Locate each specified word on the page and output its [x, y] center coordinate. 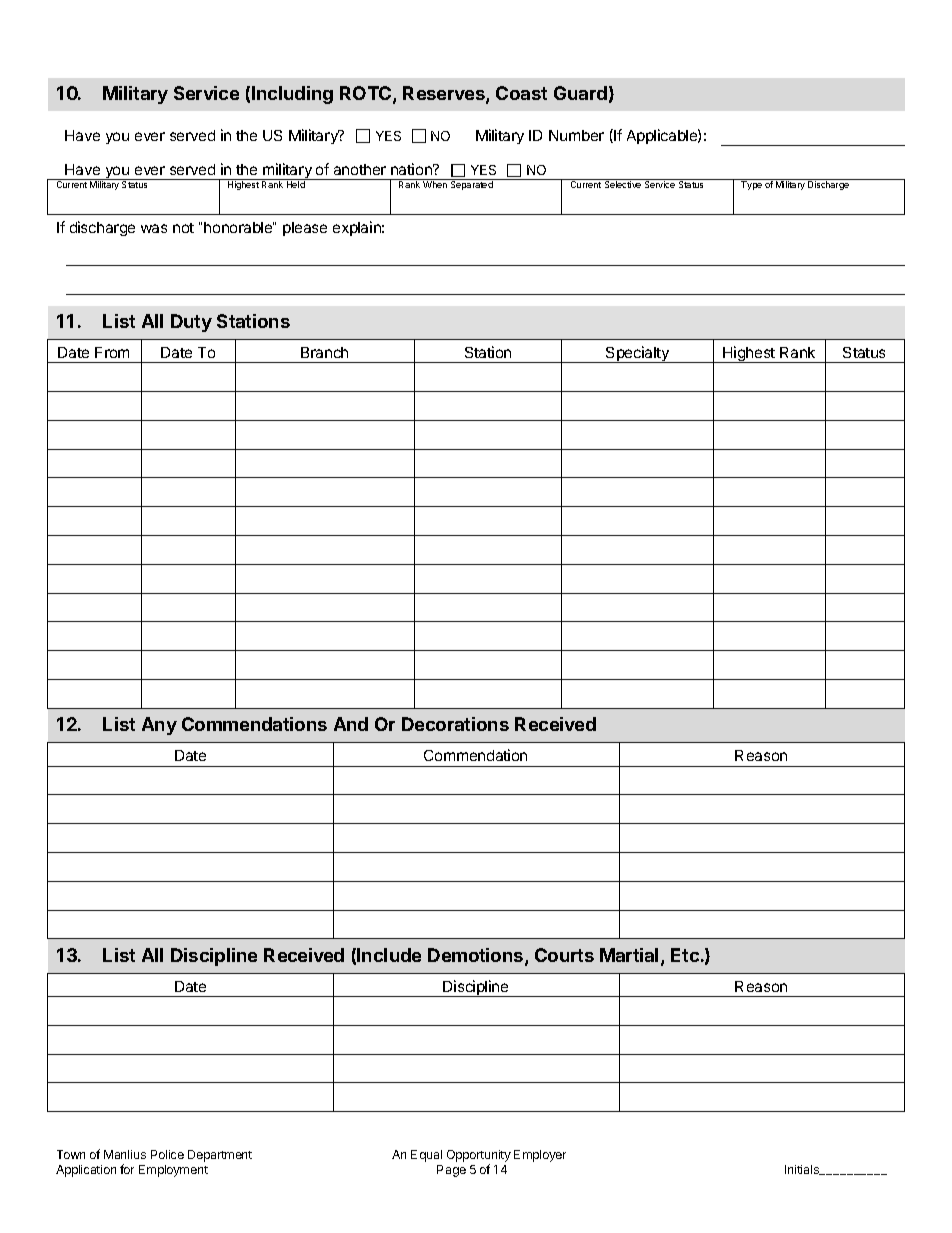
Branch [324, 352]
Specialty [637, 354]
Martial [629, 955]
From [112, 352]
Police [167, 1154]
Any [159, 726]
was [154, 228]
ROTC [367, 95]
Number [576, 135]
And [351, 724]
